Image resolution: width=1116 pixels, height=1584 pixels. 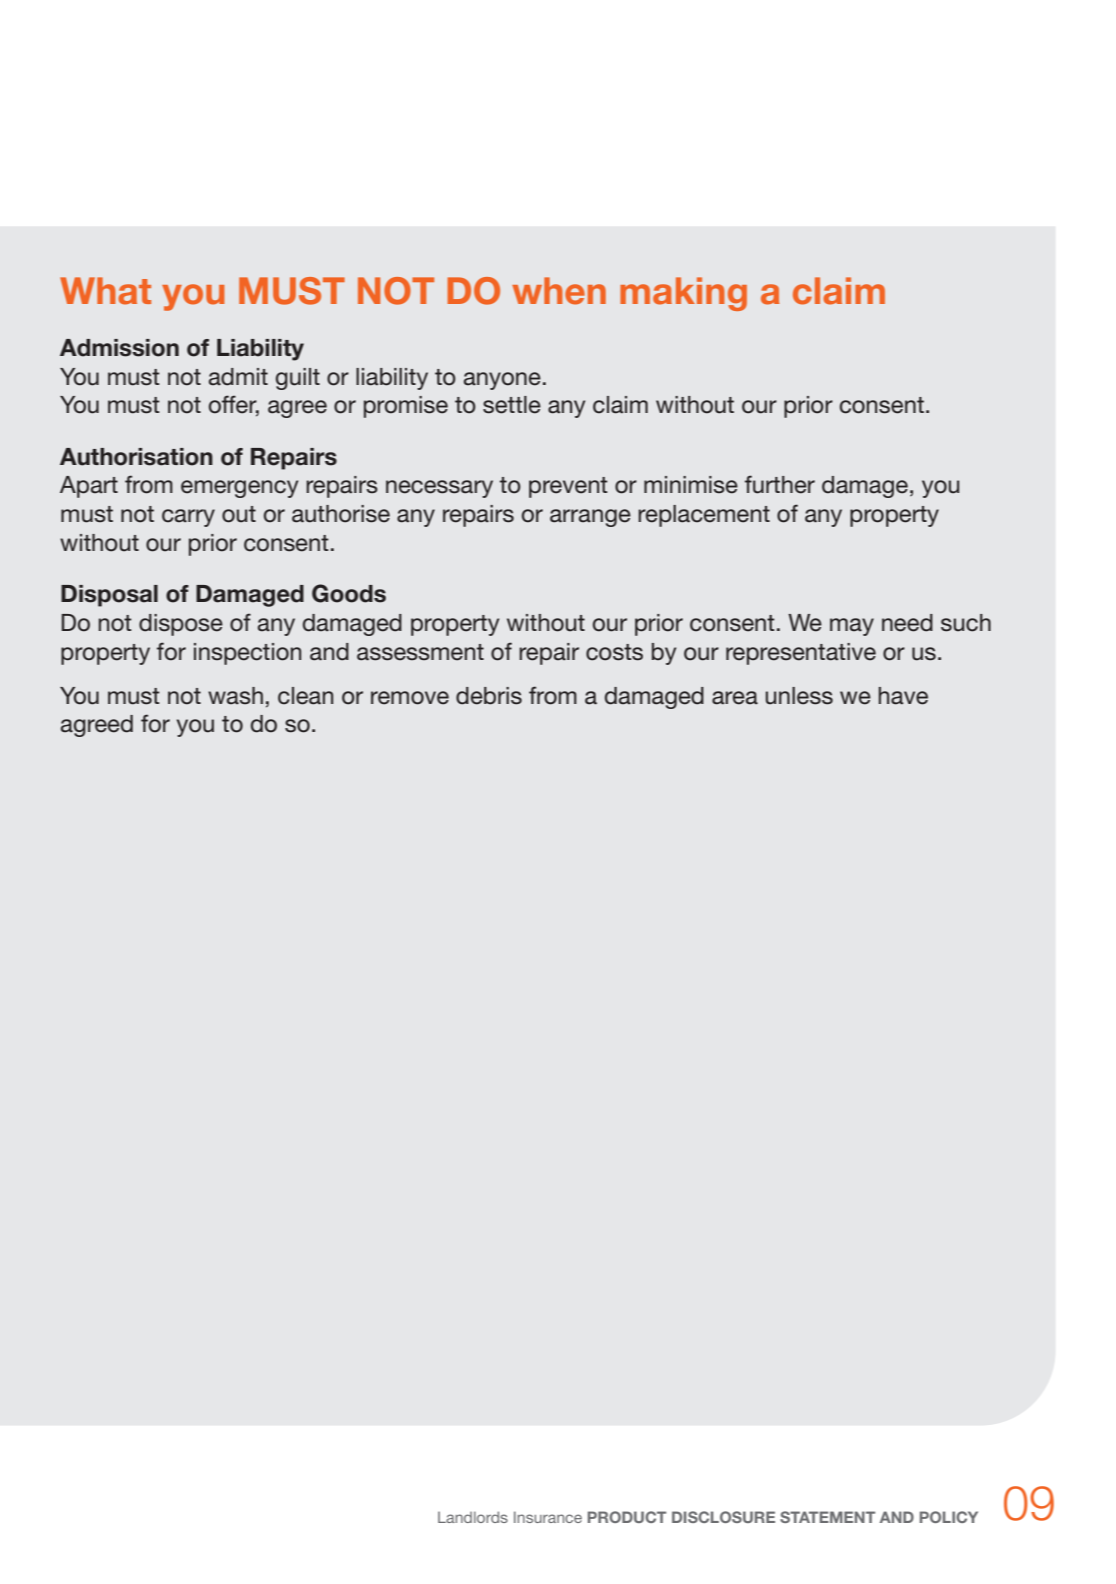 What do you see at coordinates (489, 696) in the screenshot?
I see `debris` at bounding box center [489, 696].
